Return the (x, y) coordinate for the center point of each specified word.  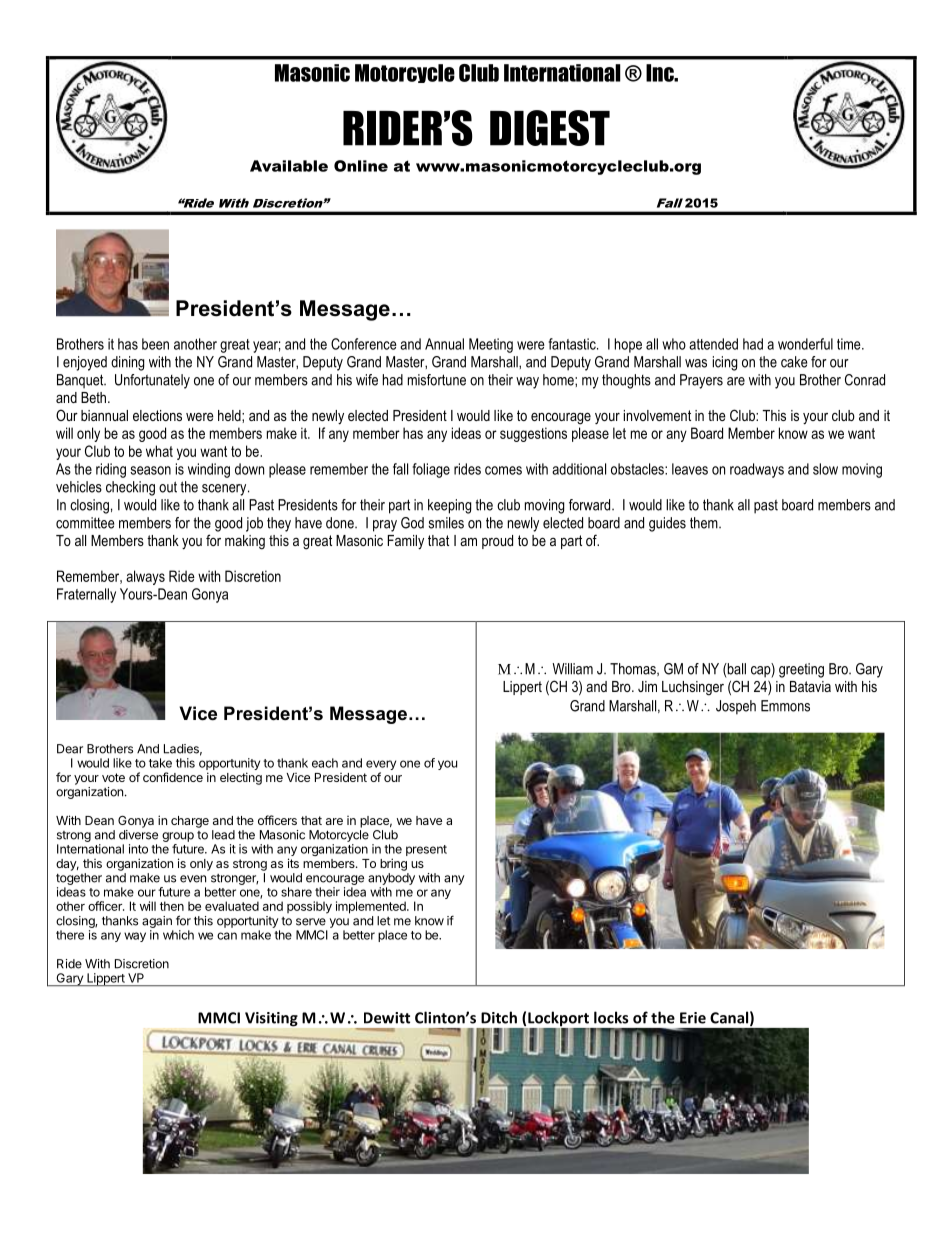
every (381, 766)
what (159, 451)
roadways (757, 470)
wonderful (805, 344)
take (160, 763)
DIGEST (550, 128)
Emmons (785, 706)
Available (289, 166)
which (178, 935)
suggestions (533, 434)
